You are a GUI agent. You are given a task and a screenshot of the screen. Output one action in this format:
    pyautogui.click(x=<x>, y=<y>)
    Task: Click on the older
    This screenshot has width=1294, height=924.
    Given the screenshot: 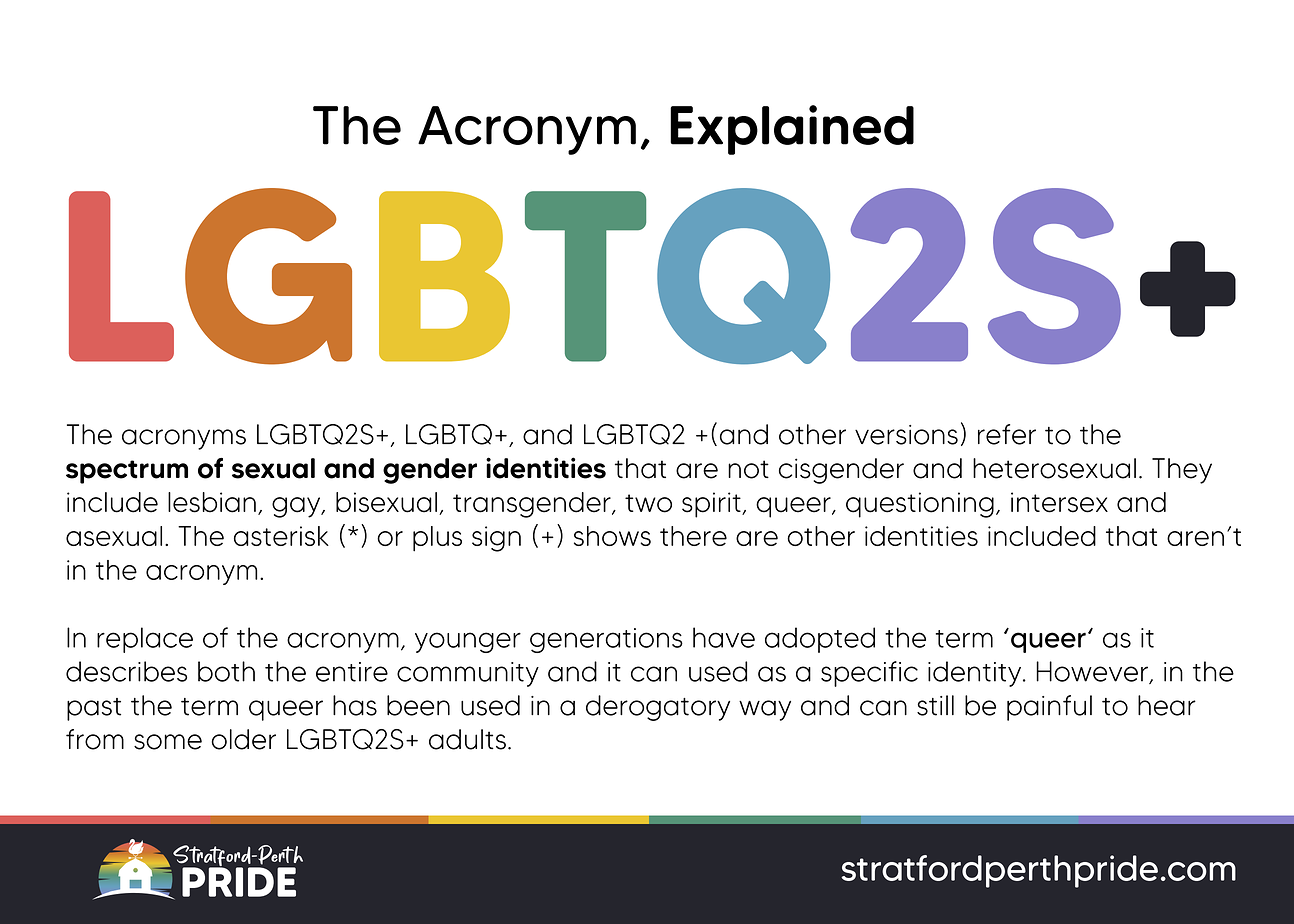 What is the action you would take?
    pyautogui.click(x=243, y=739)
